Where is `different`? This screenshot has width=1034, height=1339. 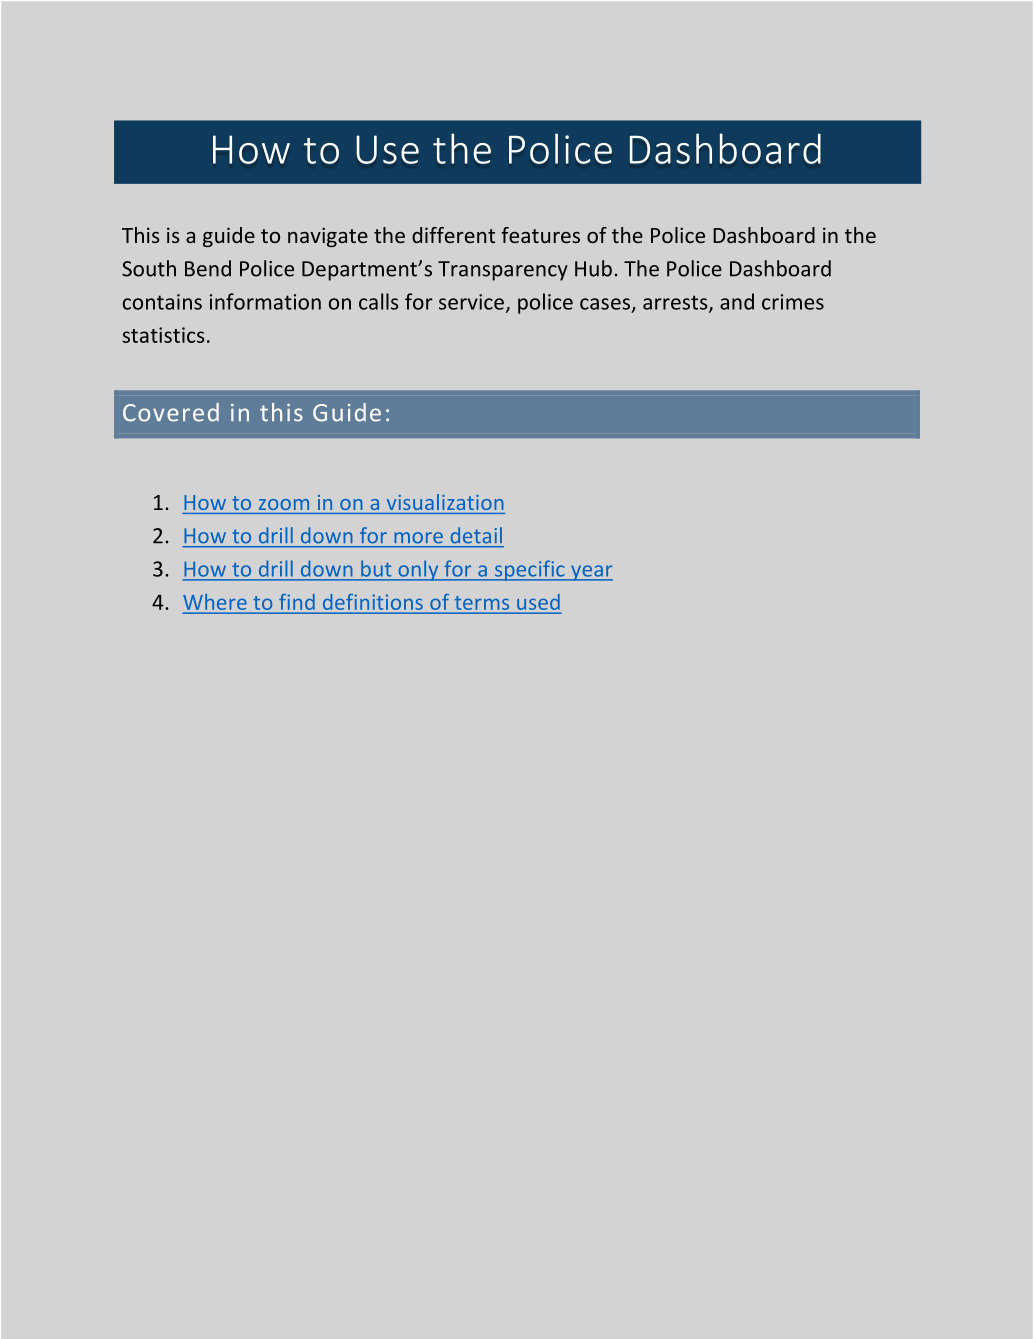
different is located at coordinates (453, 235).
